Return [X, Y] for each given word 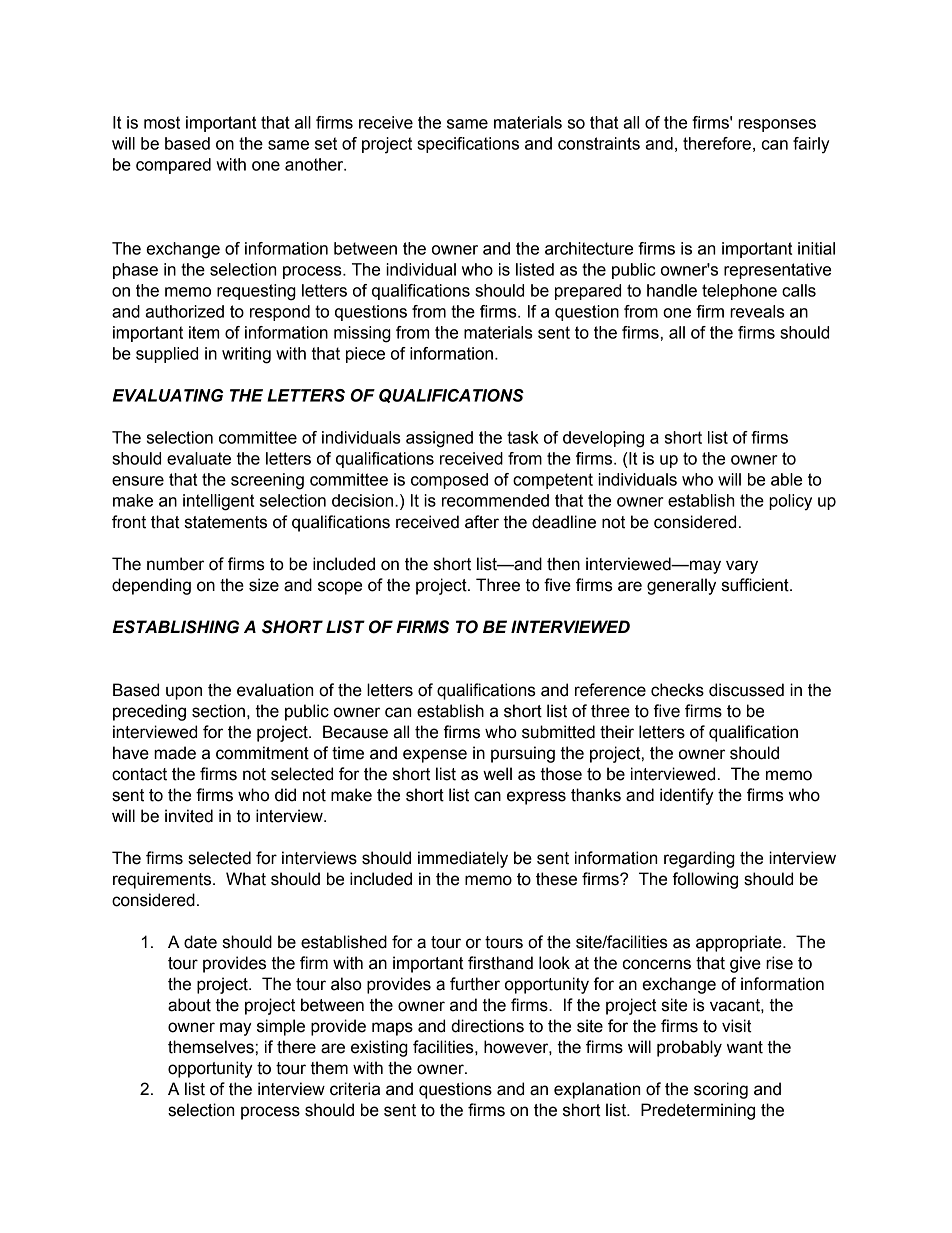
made [175, 753]
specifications [468, 145]
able [786, 479]
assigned [439, 439]
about [189, 1005]
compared [173, 166]
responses [777, 125]
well [497, 774]
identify [687, 796]
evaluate [199, 458]
